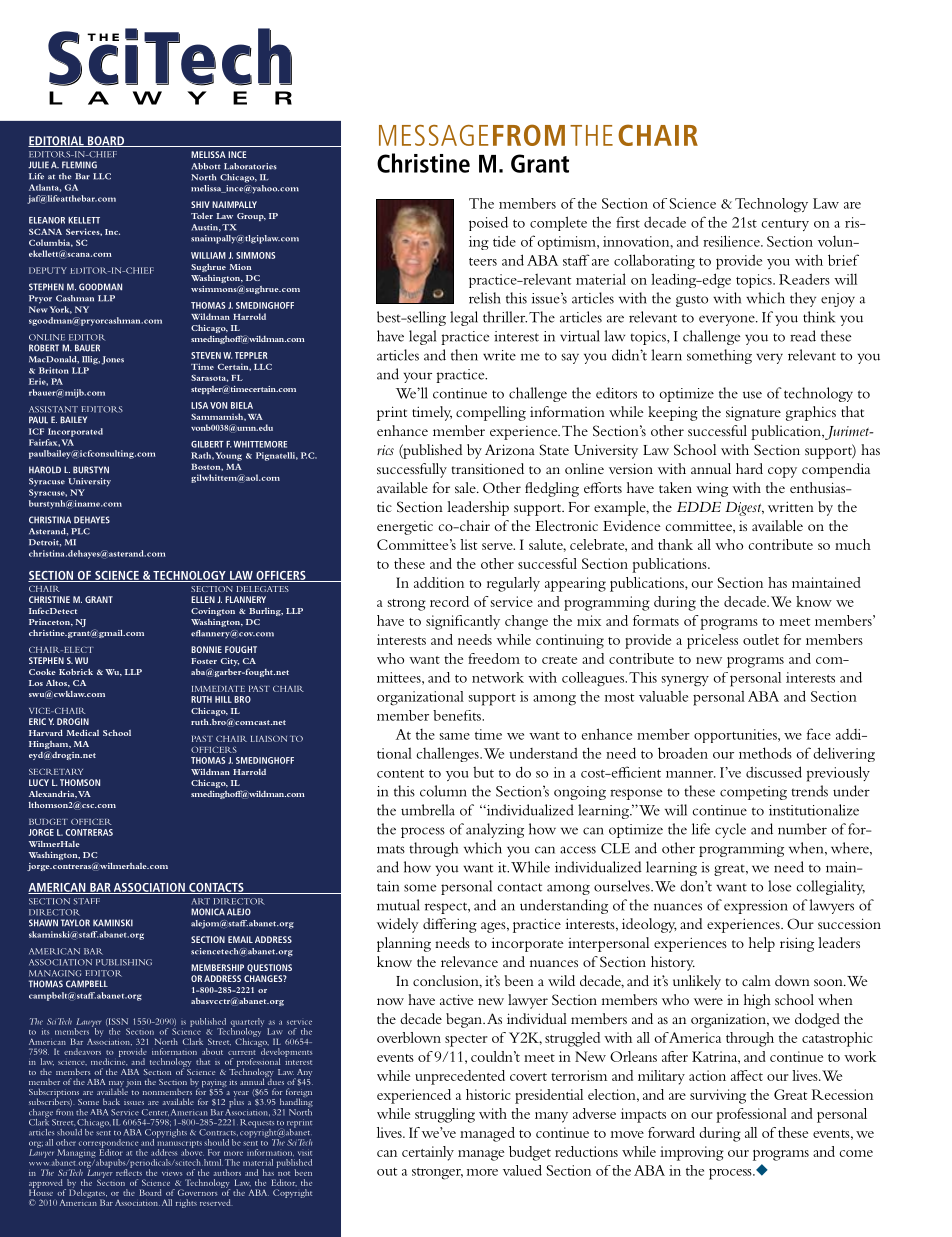 This screenshot has width=952, height=1237. What do you see at coordinates (450, 925) in the screenshot?
I see `differing` at bounding box center [450, 925].
